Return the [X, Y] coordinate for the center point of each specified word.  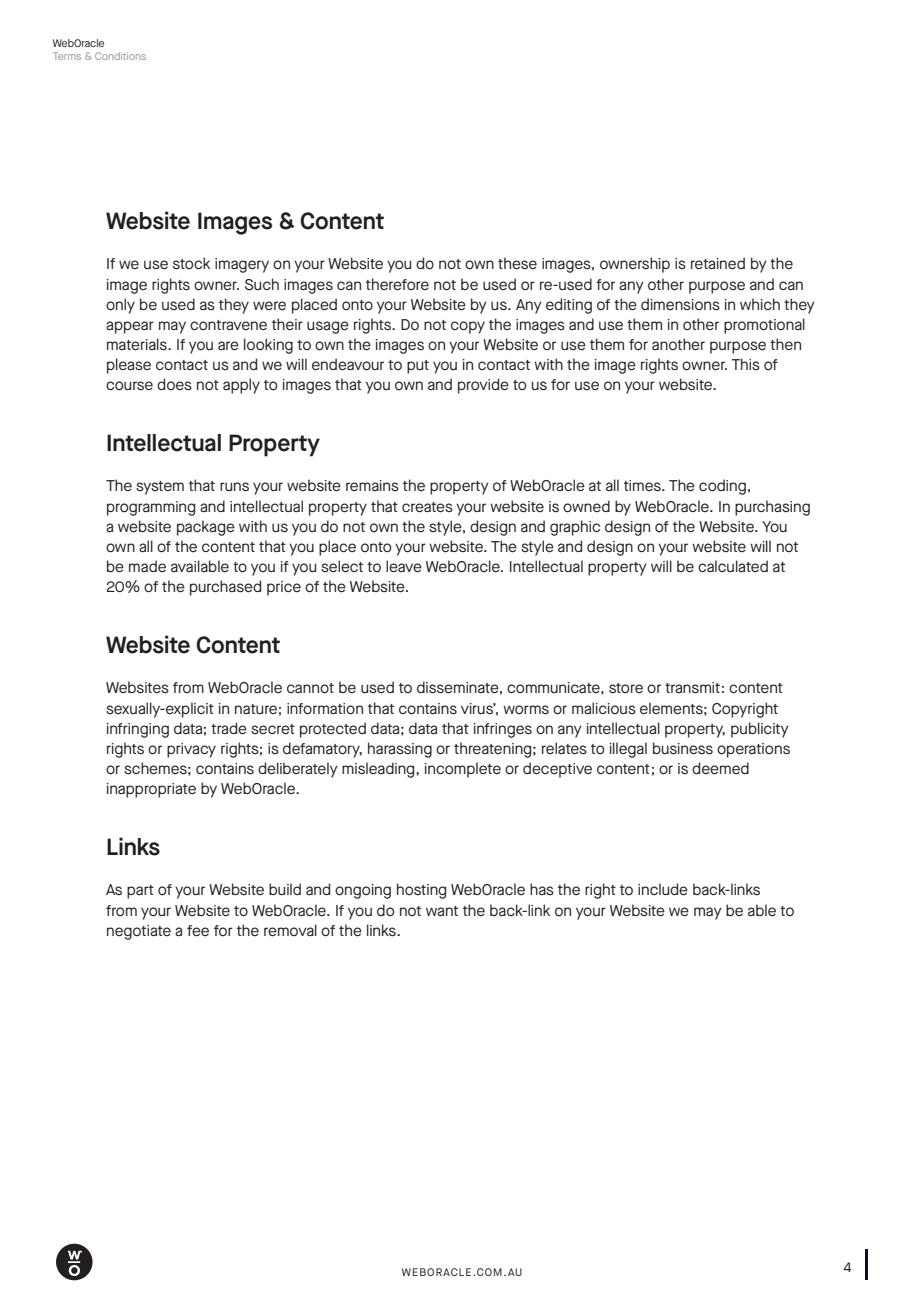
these [517, 263]
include [663, 889]
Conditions [120, 56]
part [140, 892]
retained [718, 263]
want [442, 911]
